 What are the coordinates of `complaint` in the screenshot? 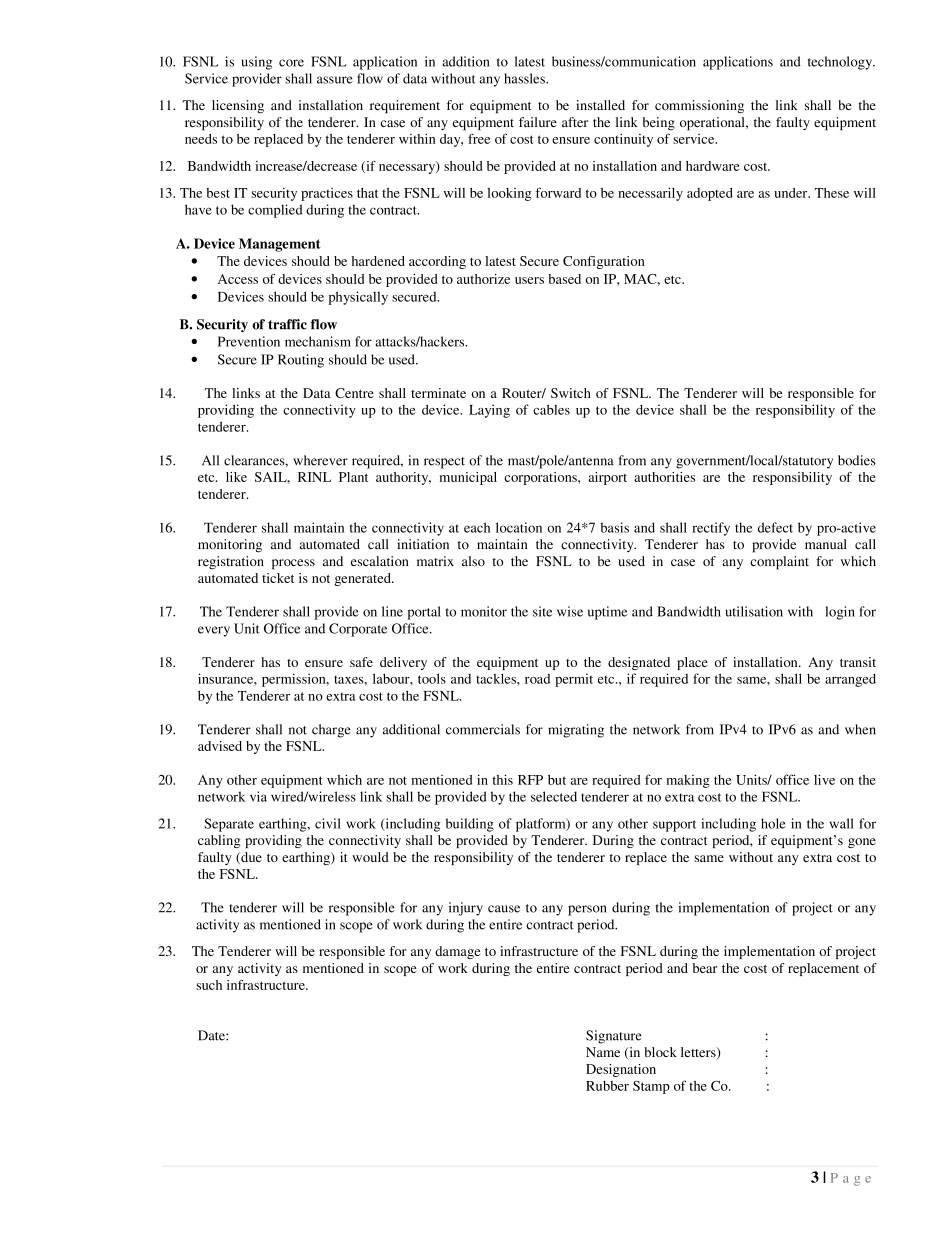 It's located at (779, 563).
